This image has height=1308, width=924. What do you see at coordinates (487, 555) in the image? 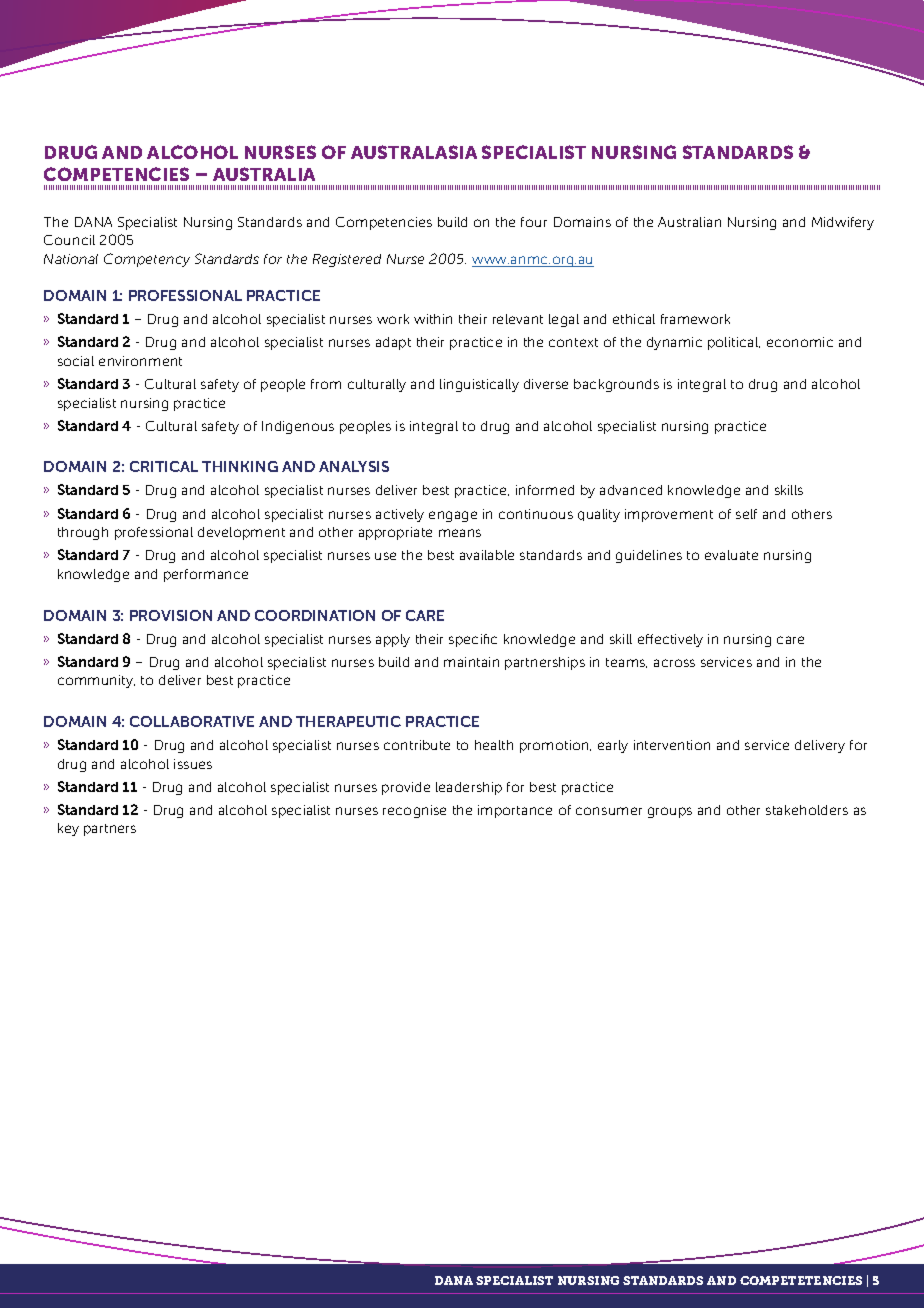
I see `available` at bounding box center [487, 555].
